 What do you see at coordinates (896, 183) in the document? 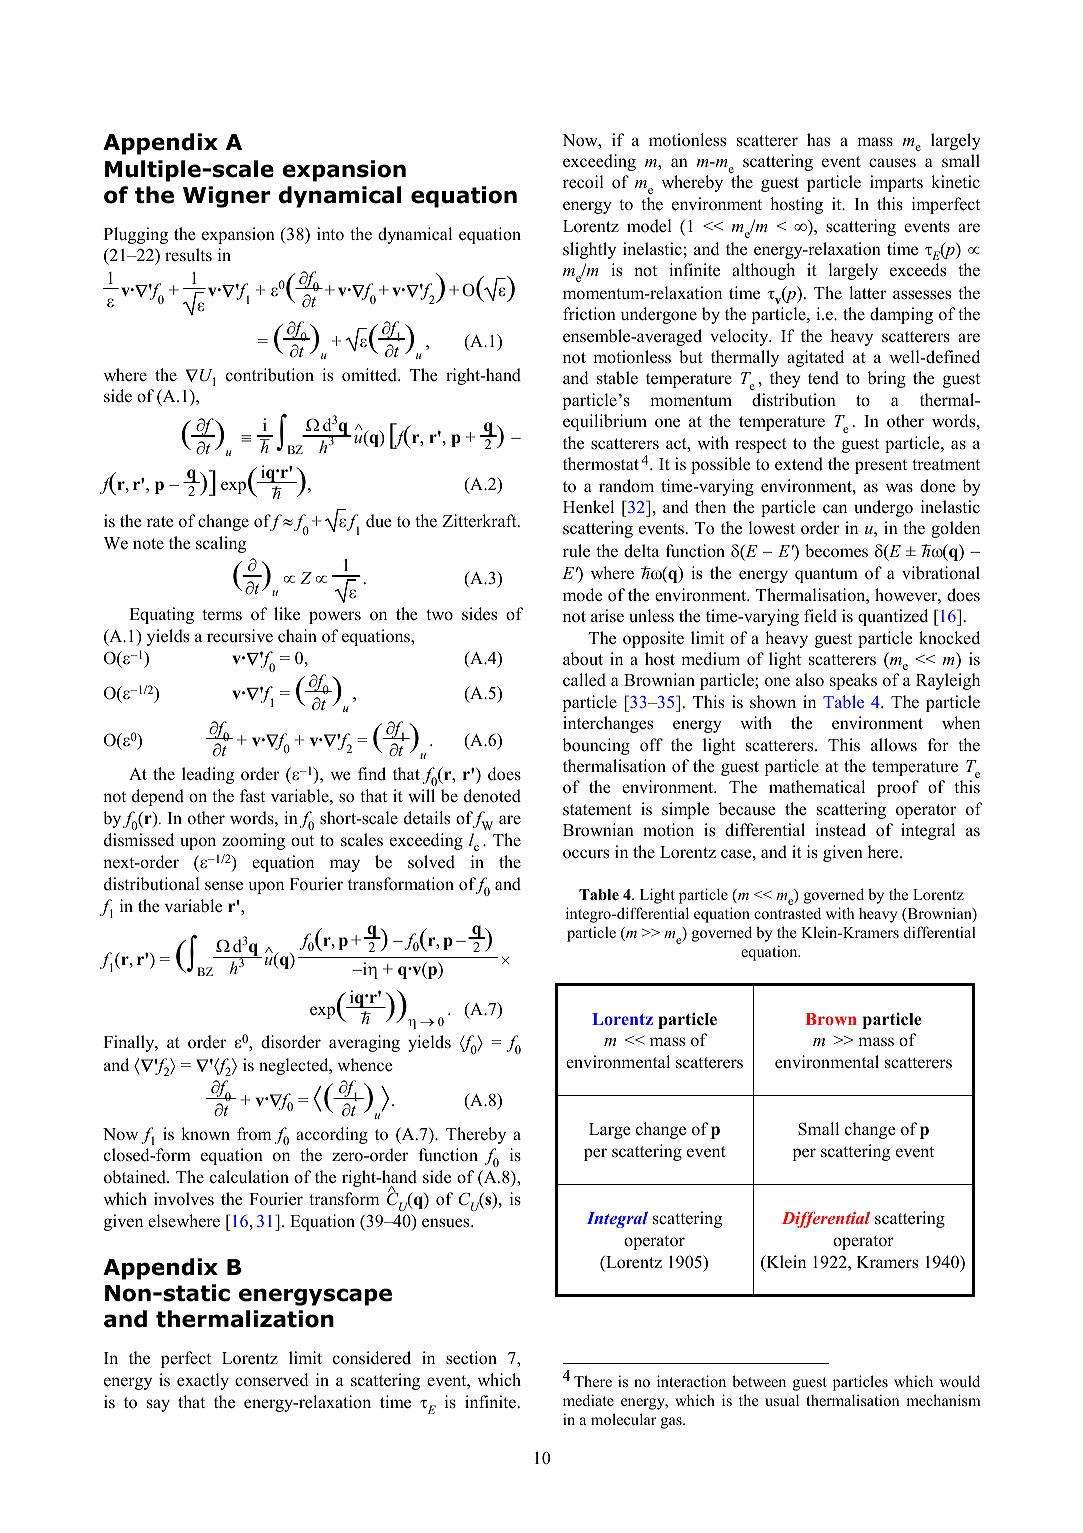
I see `imparts` at bounding box center [896, 183].
